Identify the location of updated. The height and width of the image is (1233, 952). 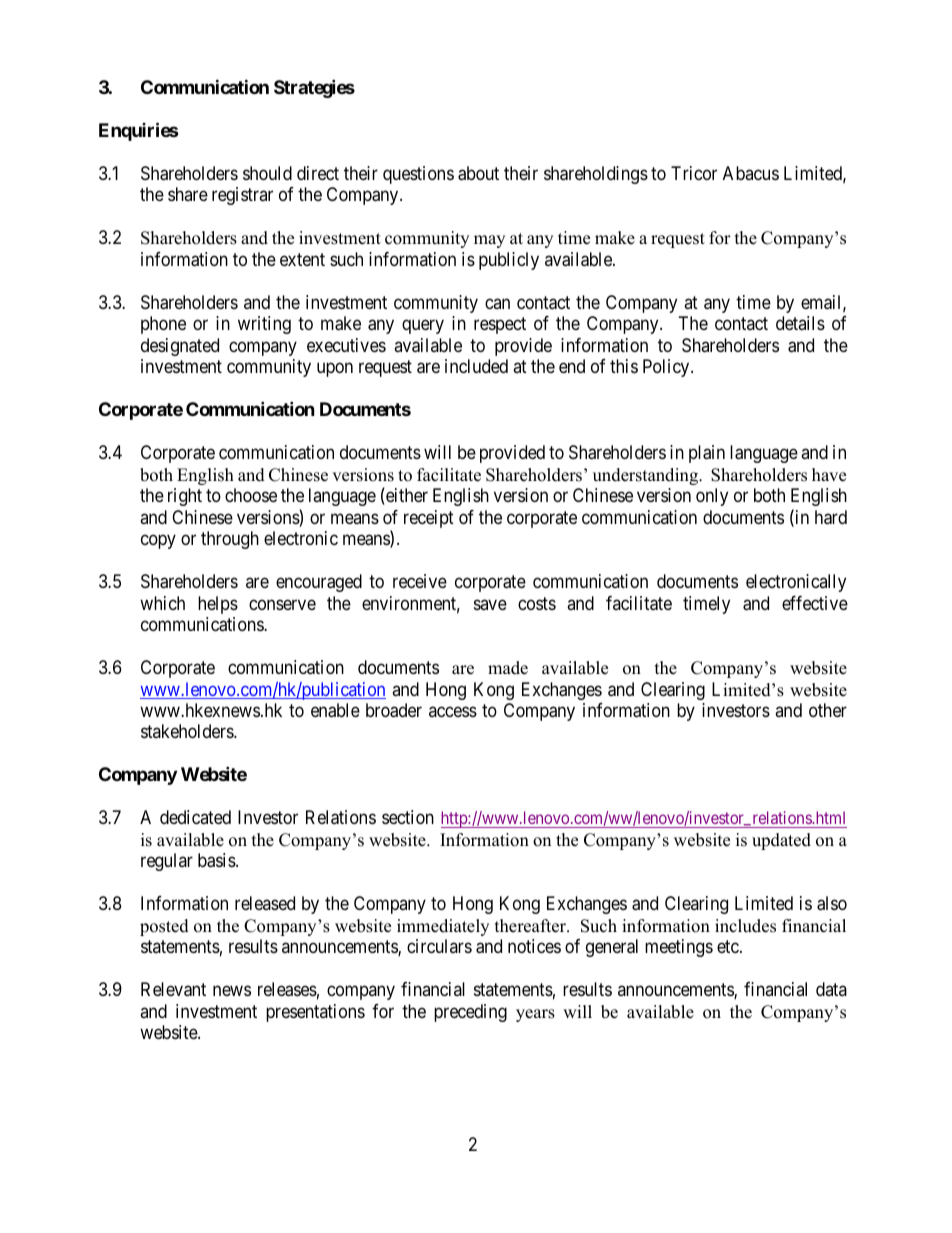
(781, 841).
